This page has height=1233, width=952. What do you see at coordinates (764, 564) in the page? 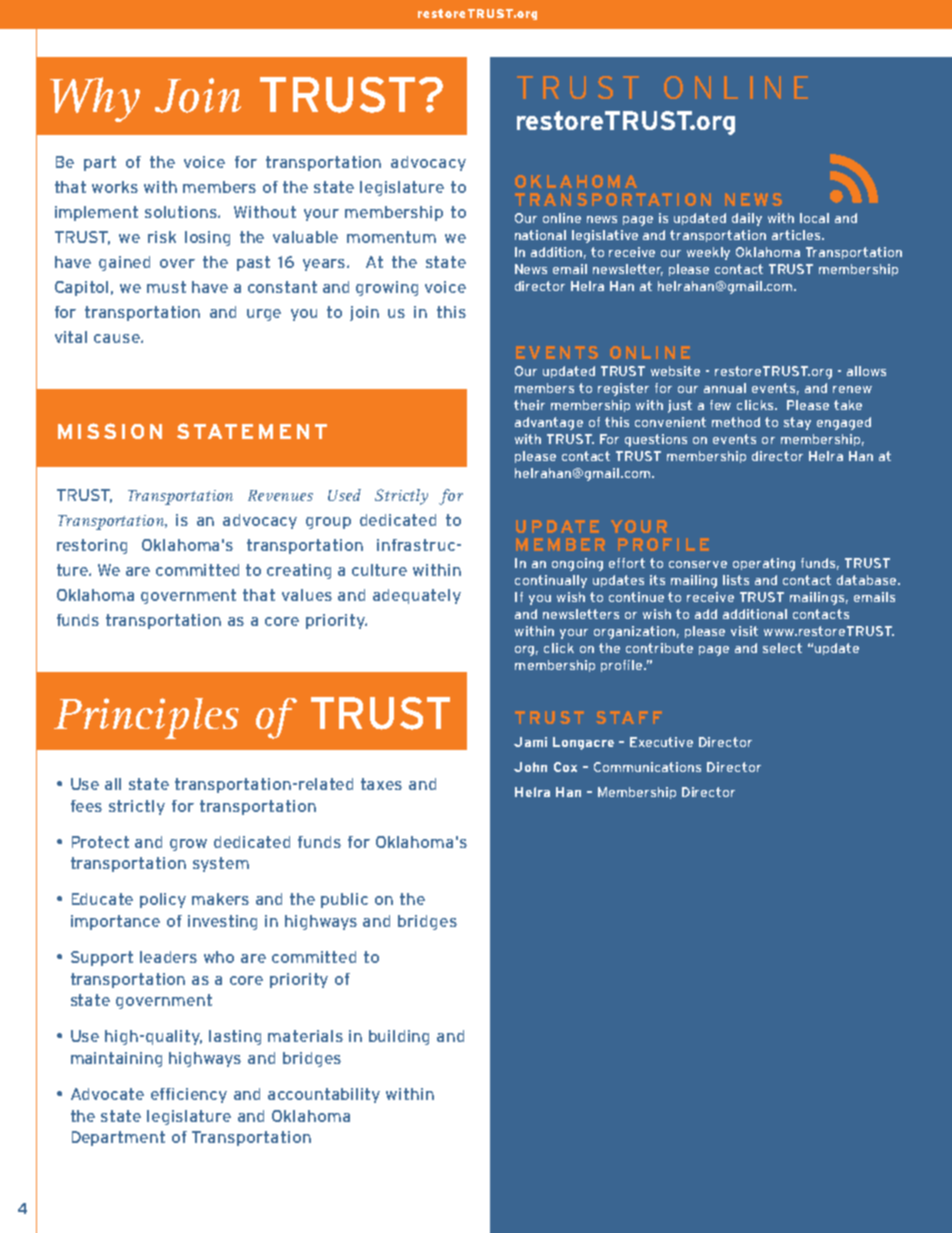
I see `operating` at bounding box center [764, 564].
